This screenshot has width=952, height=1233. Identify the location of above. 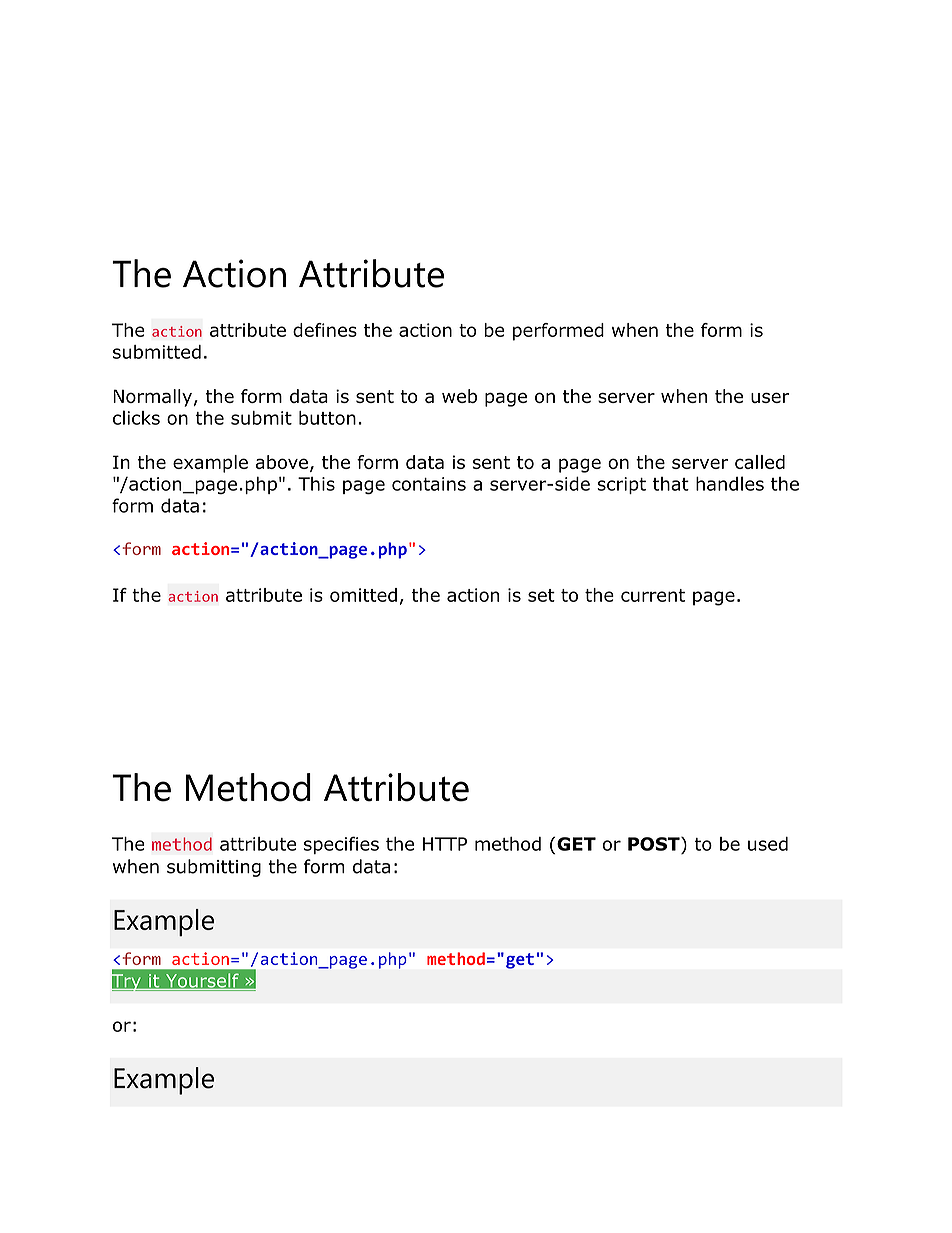
(282, 462).
